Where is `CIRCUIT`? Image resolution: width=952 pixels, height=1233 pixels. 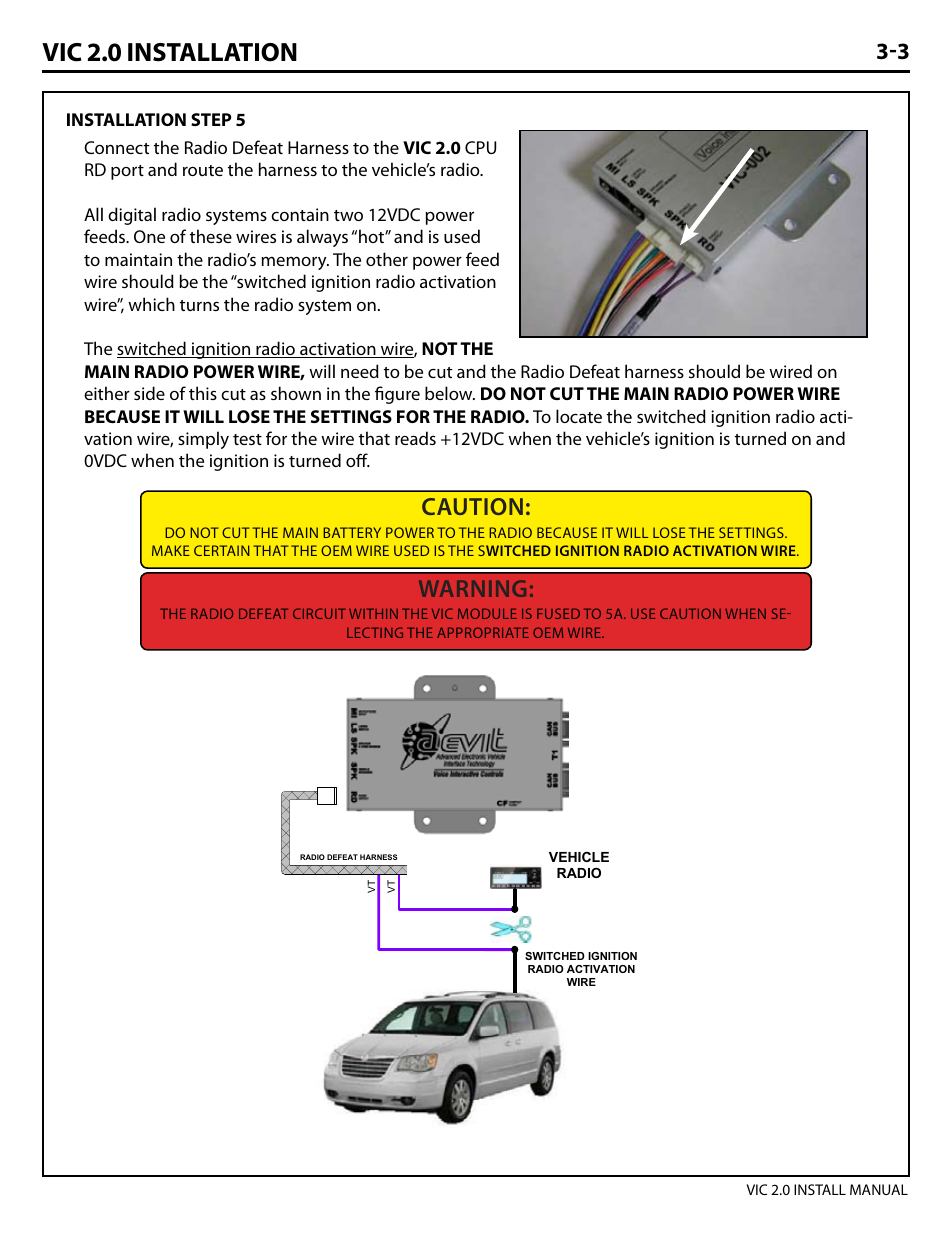 CIRCUIT is located at coordinates (319, 613).
